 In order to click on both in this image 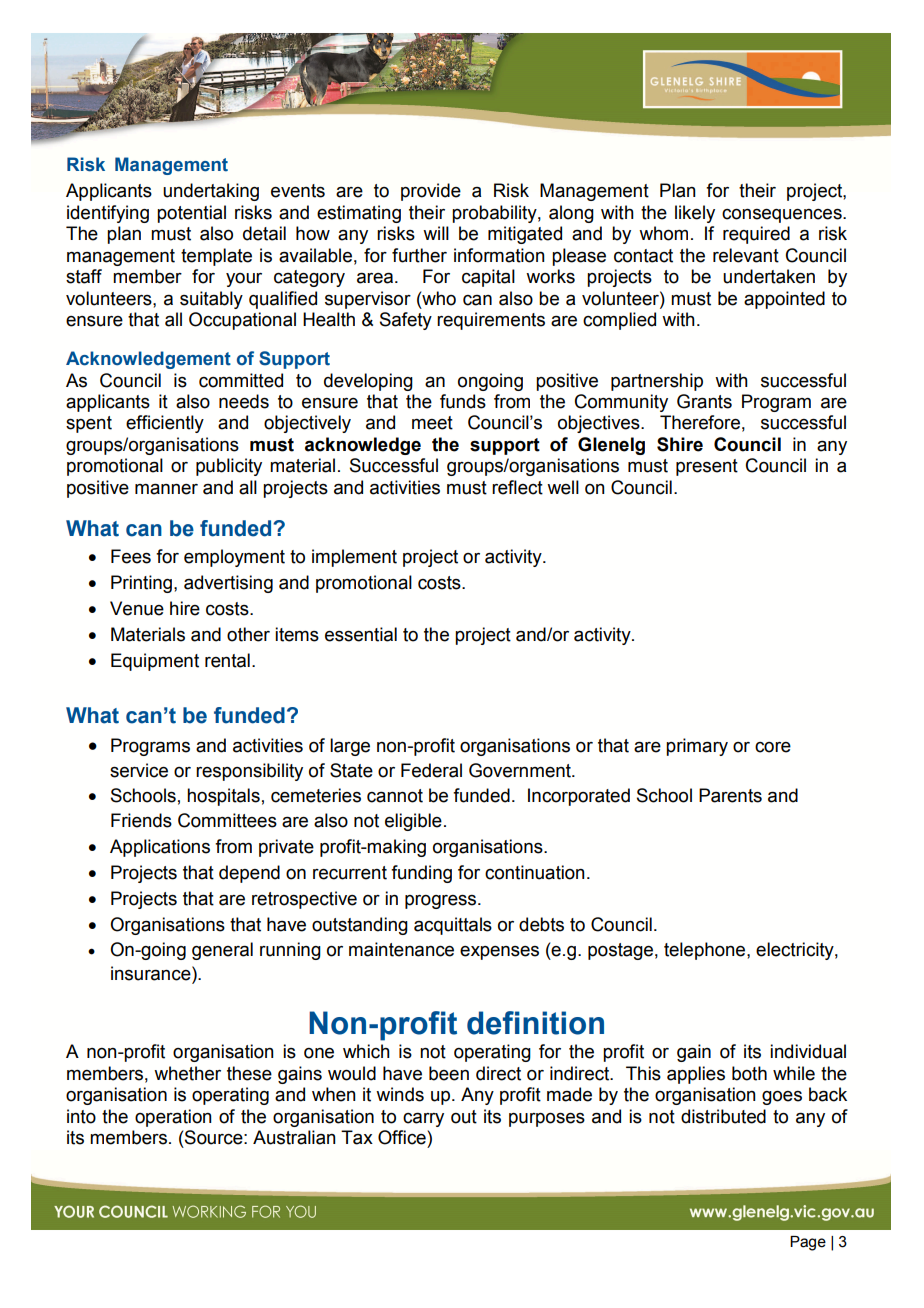, I will do `click(749, 1073)`.
